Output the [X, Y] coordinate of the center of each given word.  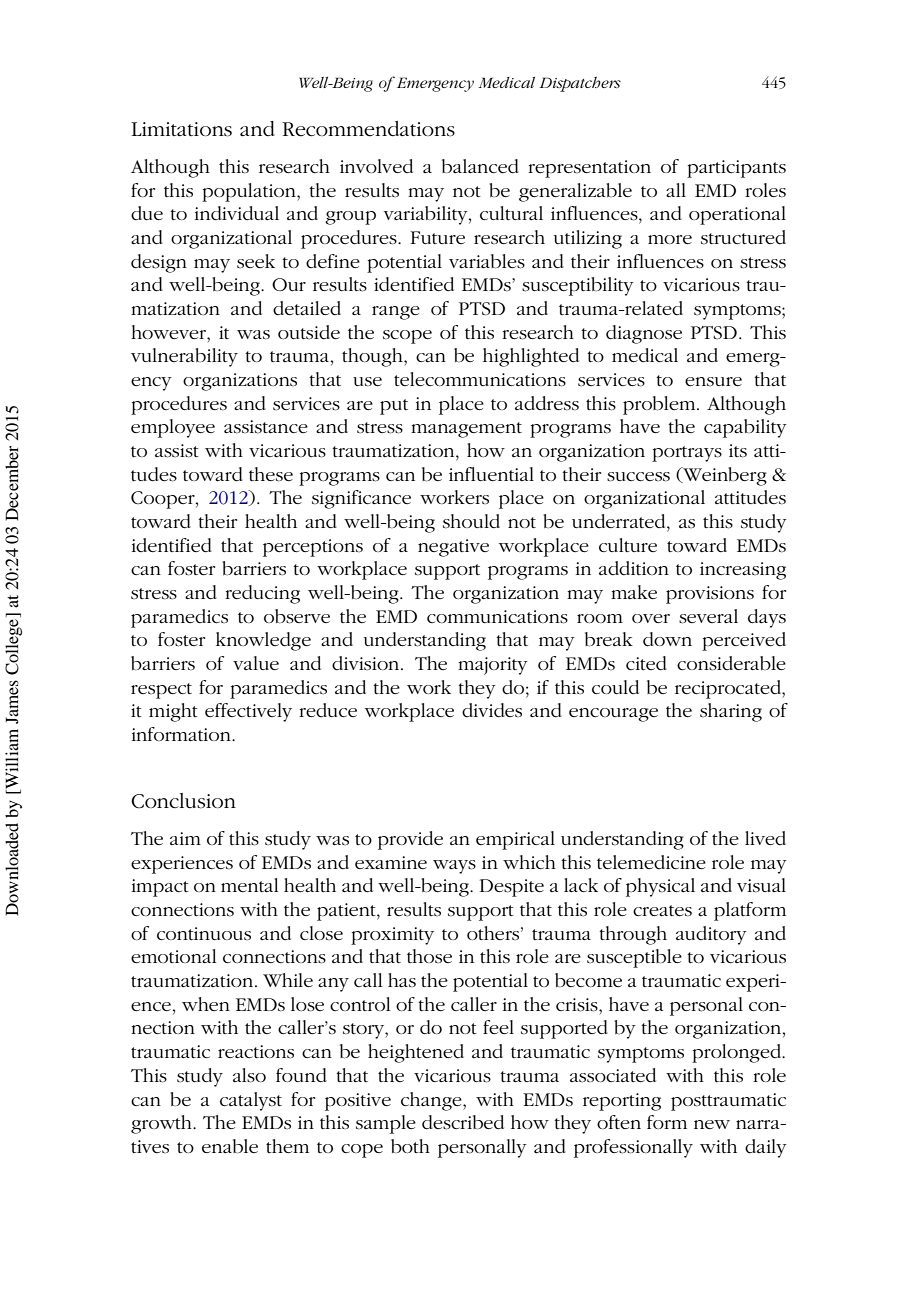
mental [249, 885]
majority [493, 666]
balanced [480, 166]
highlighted [531, 357]
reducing [262, 594]
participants [736, 169]
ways [454, 867]
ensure [713, 382]
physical [660, 887]
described [463, 1122]
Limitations [181, 129]
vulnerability [184, 357]
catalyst [251, 1101]
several [708, 616]
